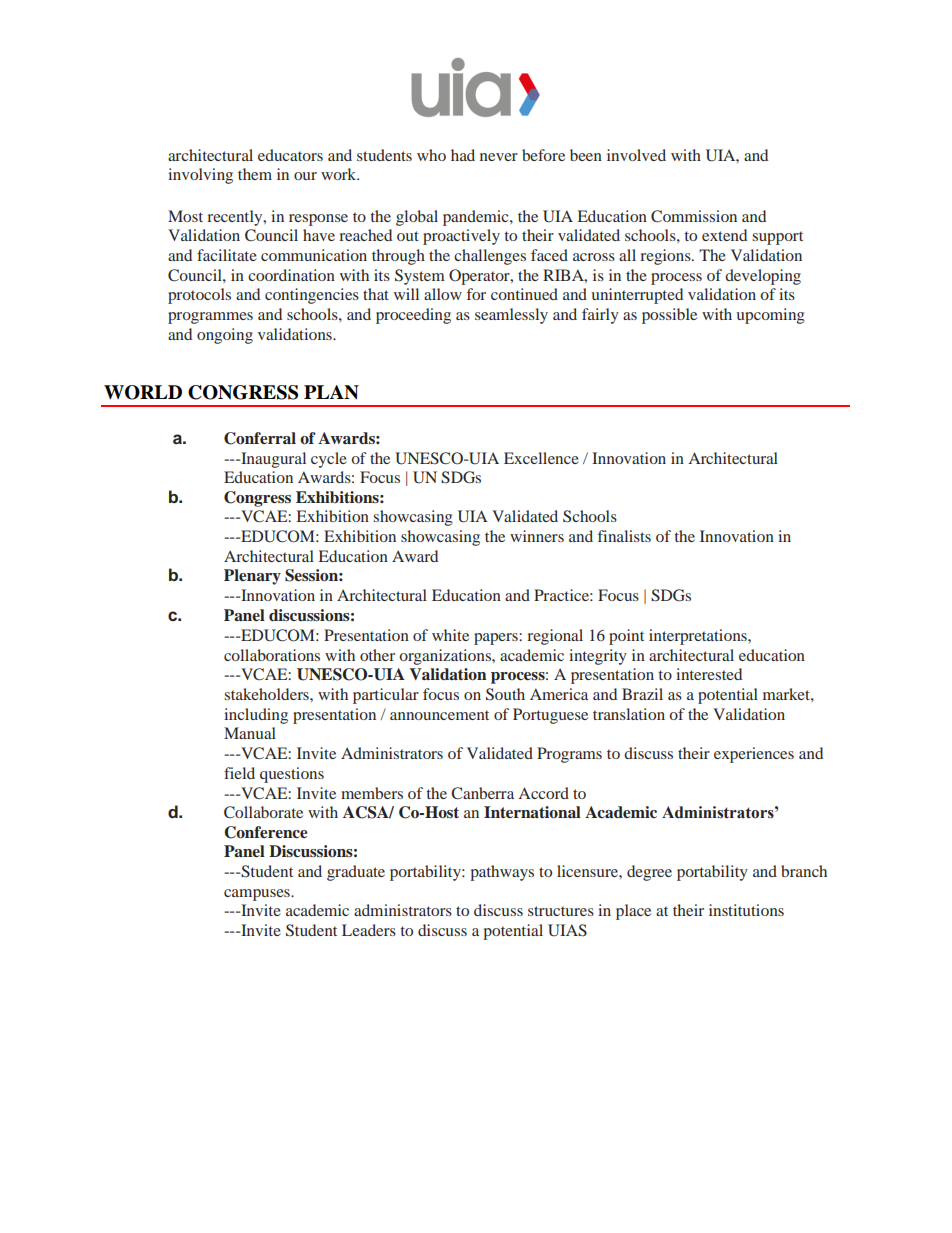 This screenshot has width=952, height=1233. I want to click on finalists, so click(624, 536).
